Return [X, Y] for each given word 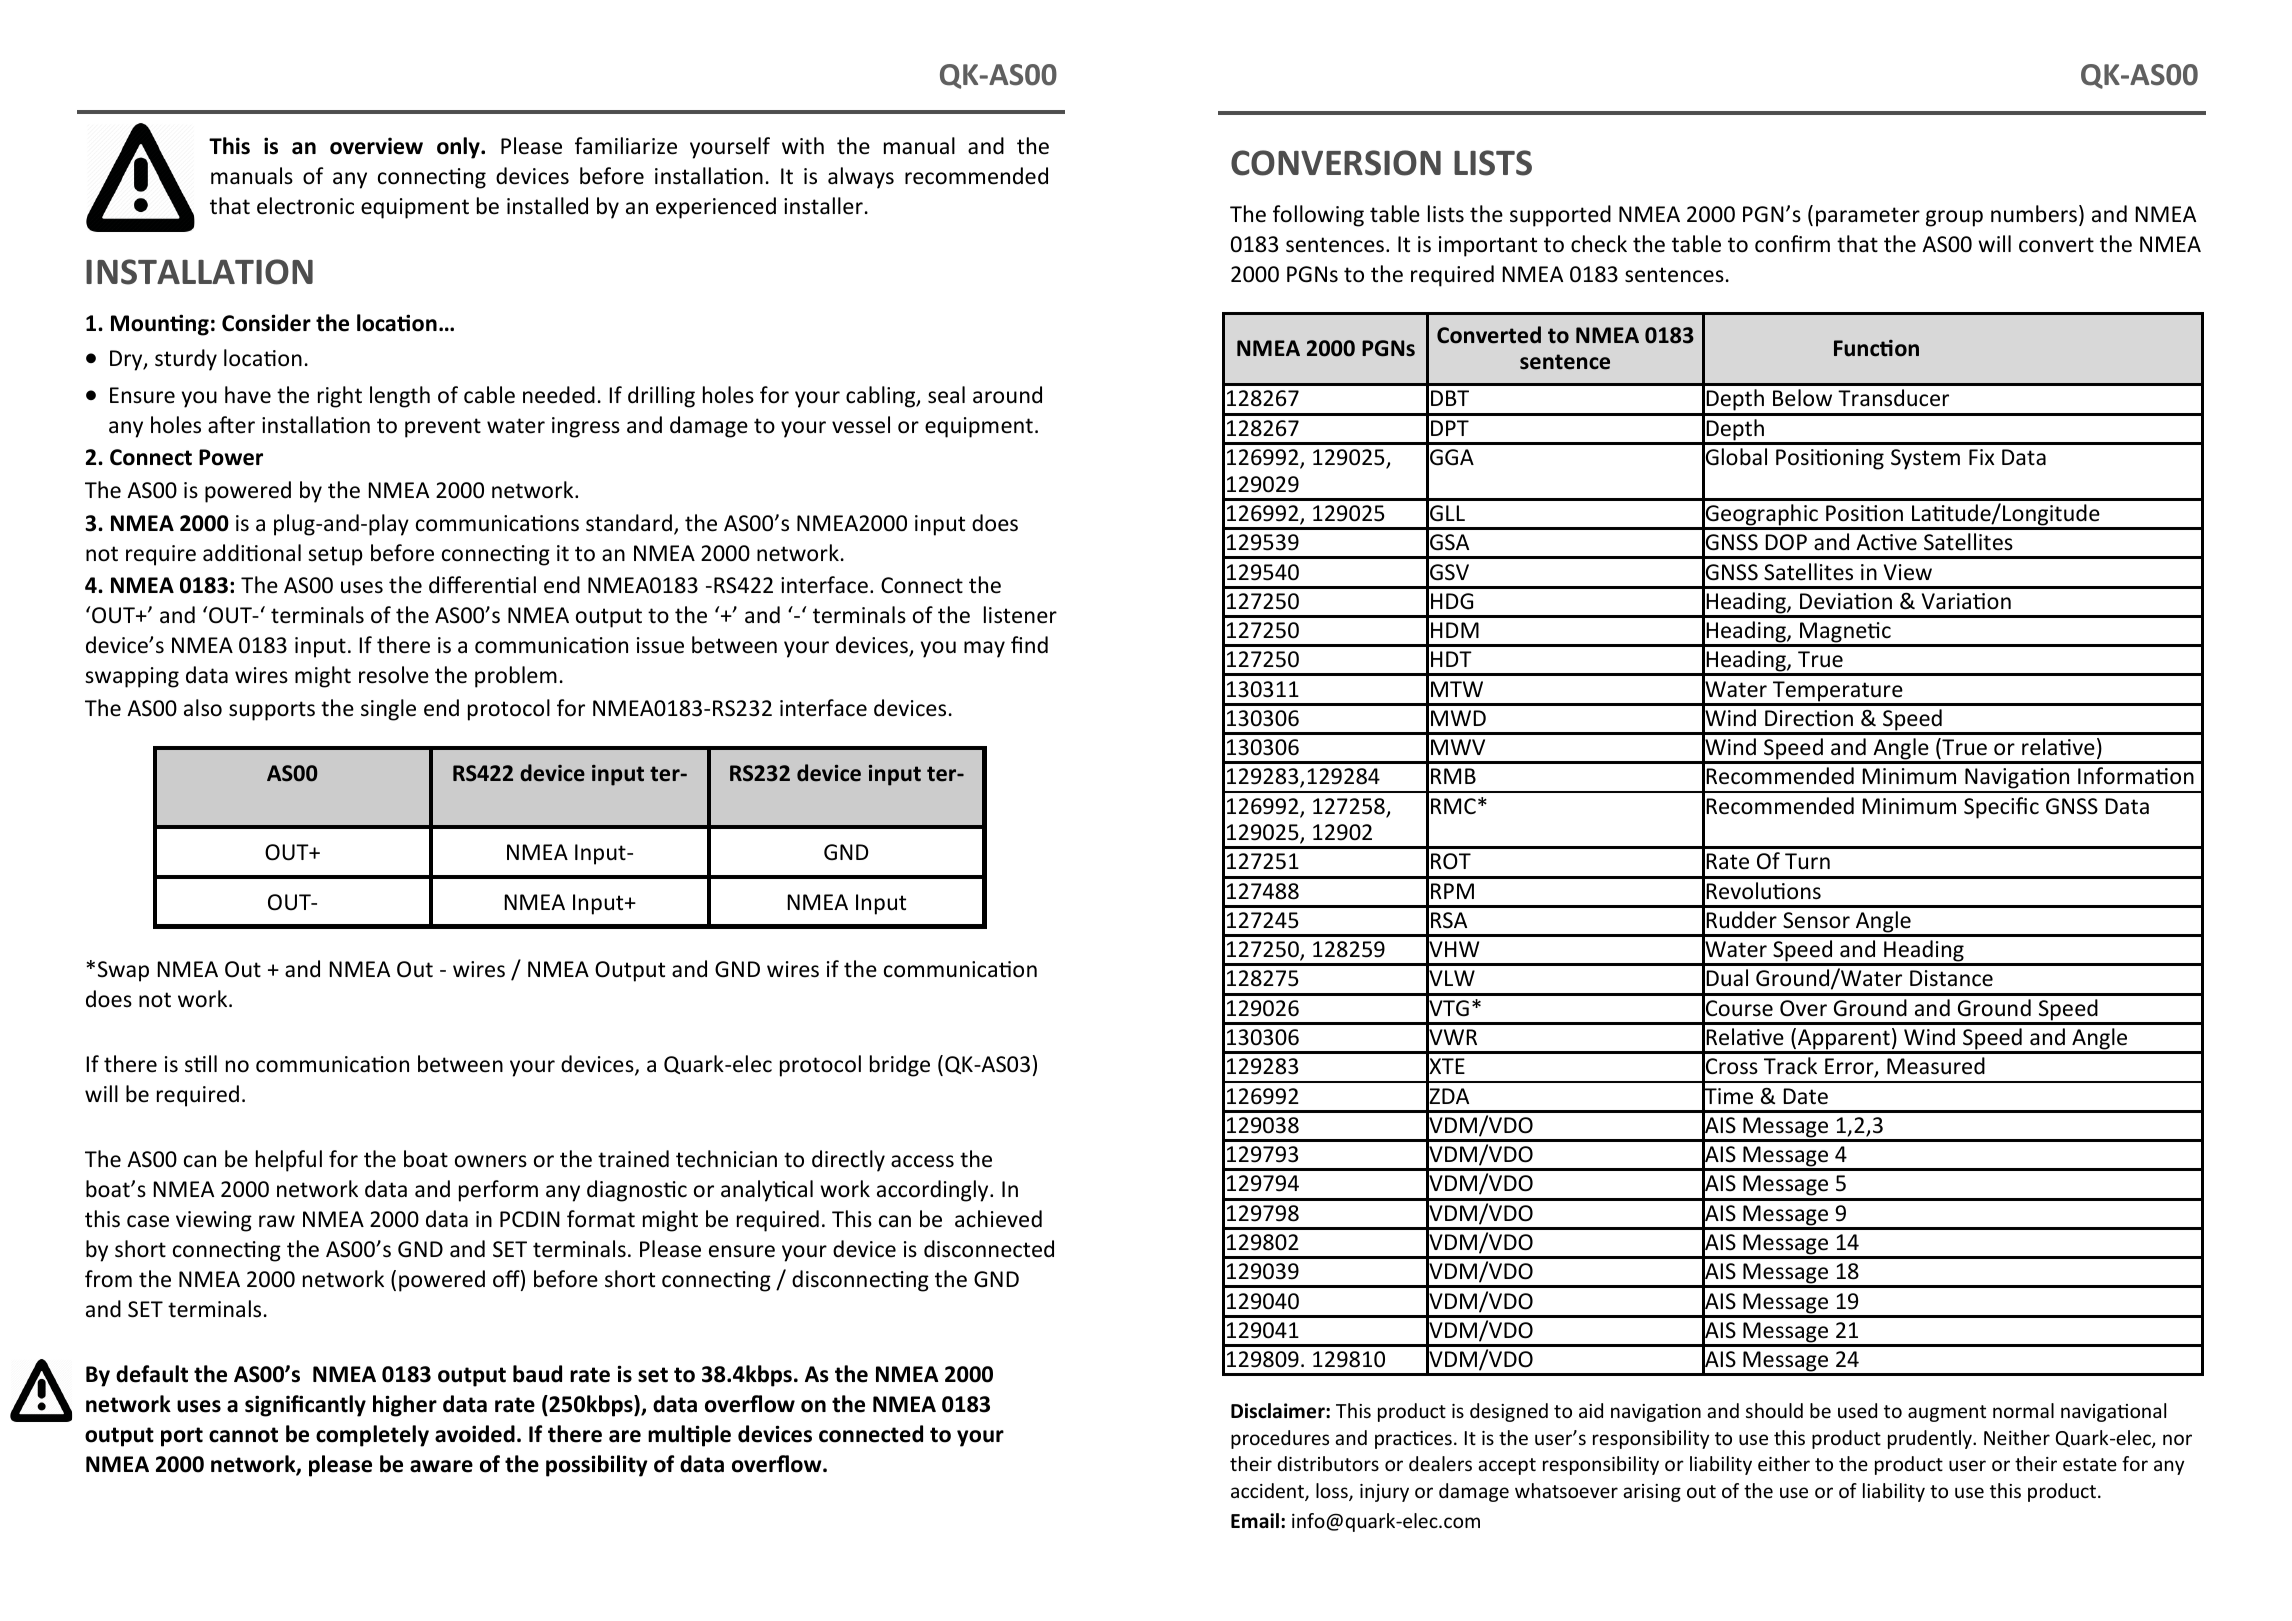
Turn [1807, 861]
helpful [289, 1161]
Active [1886, 542]
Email [1255, 1521]
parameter [1868, 217]
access [922, 1161]
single [388, 710]
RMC [1453, 806]
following [1318, 216]
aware [441, 1466]
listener [1020, 615]
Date [1805, 1096]
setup [335, 556]
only [459, 148]
